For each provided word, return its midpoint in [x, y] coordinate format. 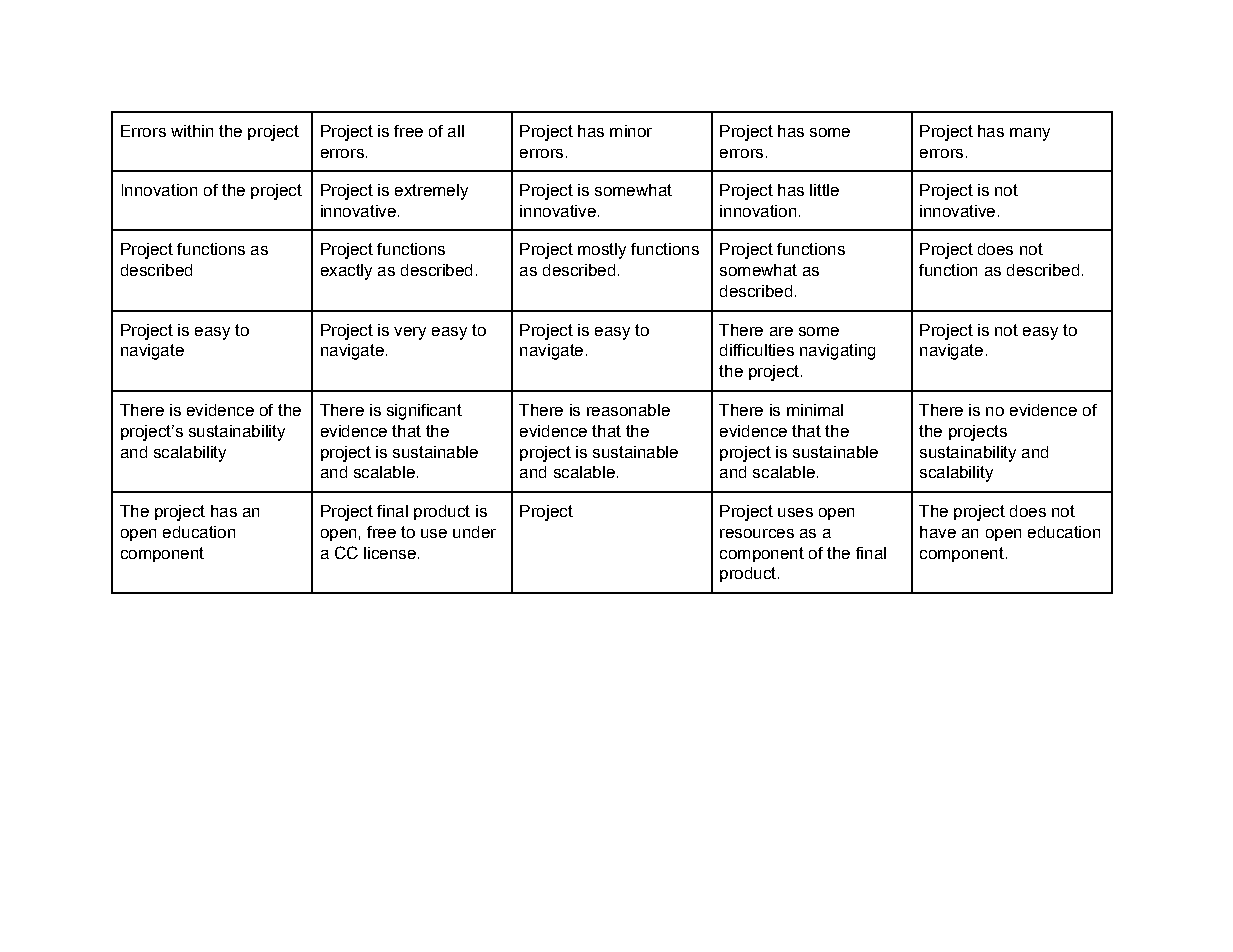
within [192, 131]
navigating [837, 352]
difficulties [757, 350]
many [1030, 134]
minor [631, 131]
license [390, 553]
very [410, 333]
